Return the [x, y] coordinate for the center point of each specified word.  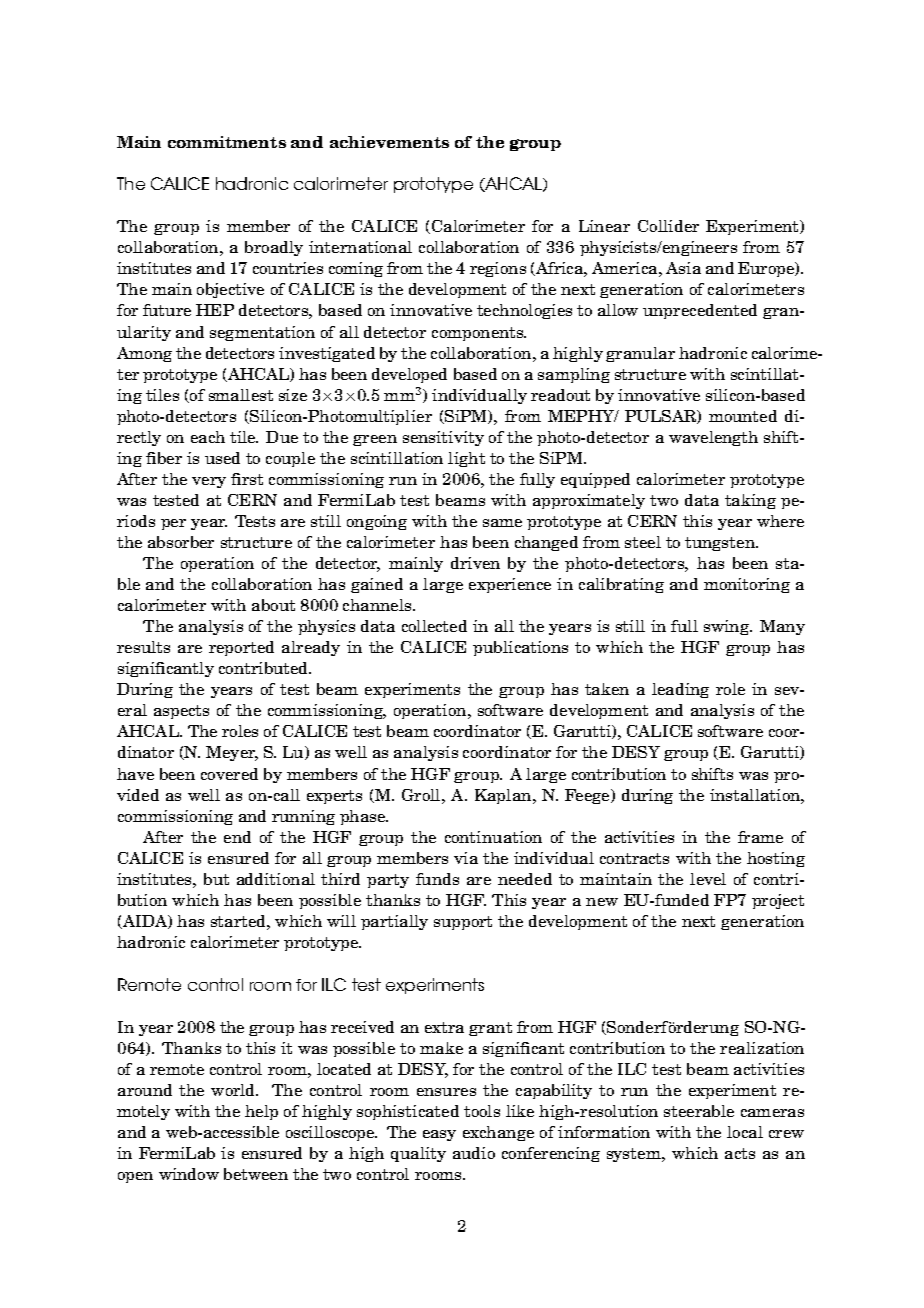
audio [474, 1153]
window [189, 1174]
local [745, 1132]
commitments [227, 142]
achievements [389, 142]
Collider [668, 226]
